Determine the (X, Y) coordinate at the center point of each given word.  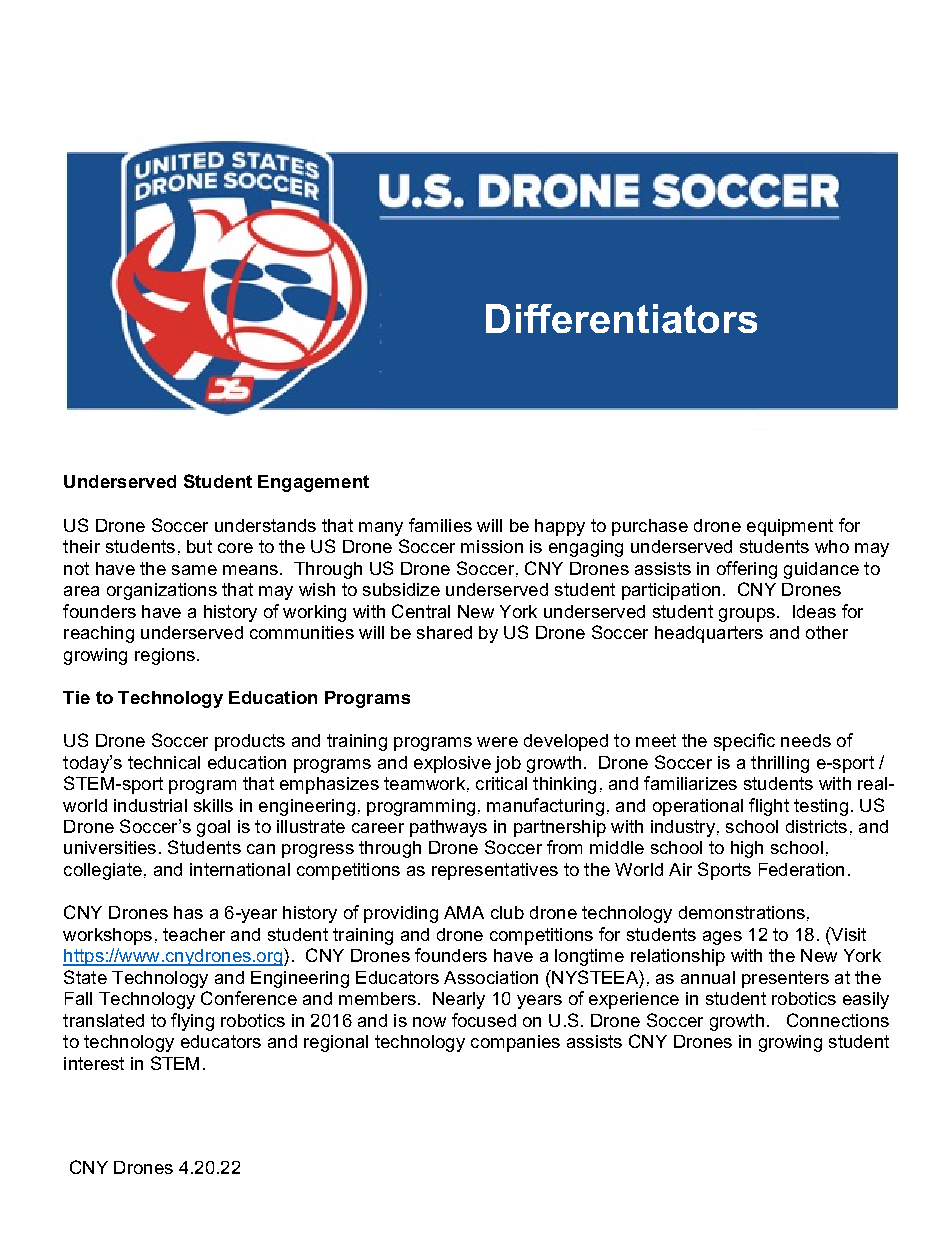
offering (747, 570)
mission (492, 546)
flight (769, 807)
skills (213, 805)
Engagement (313, 483)
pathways (448, 828)
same (194, 570)
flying (192, 1022)
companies (515, 1043)
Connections (838, 1020)
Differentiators (621, 318)
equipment (790, 527)
